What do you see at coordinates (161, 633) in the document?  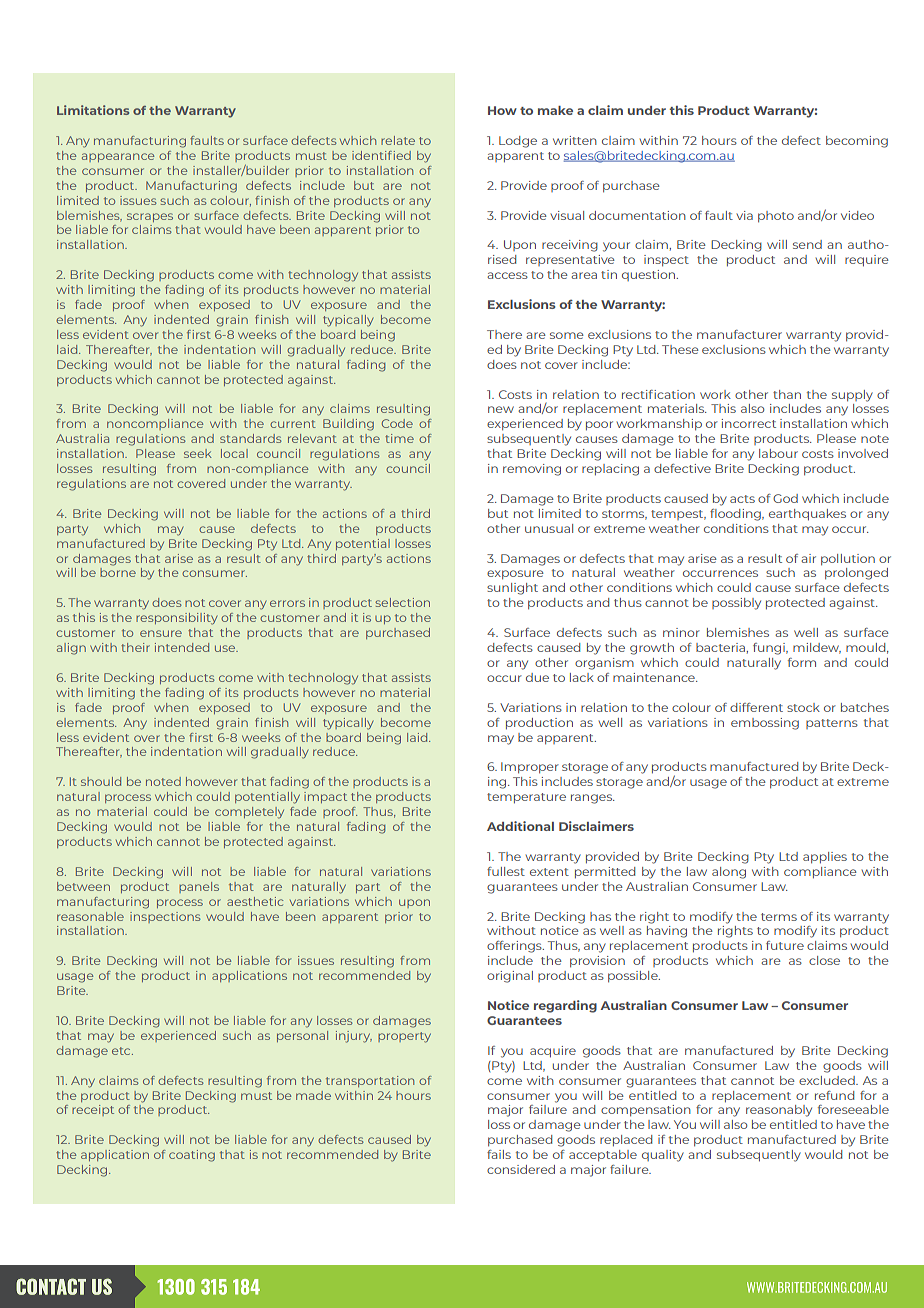 I see `ensure` at bounding box center [161, 633].
